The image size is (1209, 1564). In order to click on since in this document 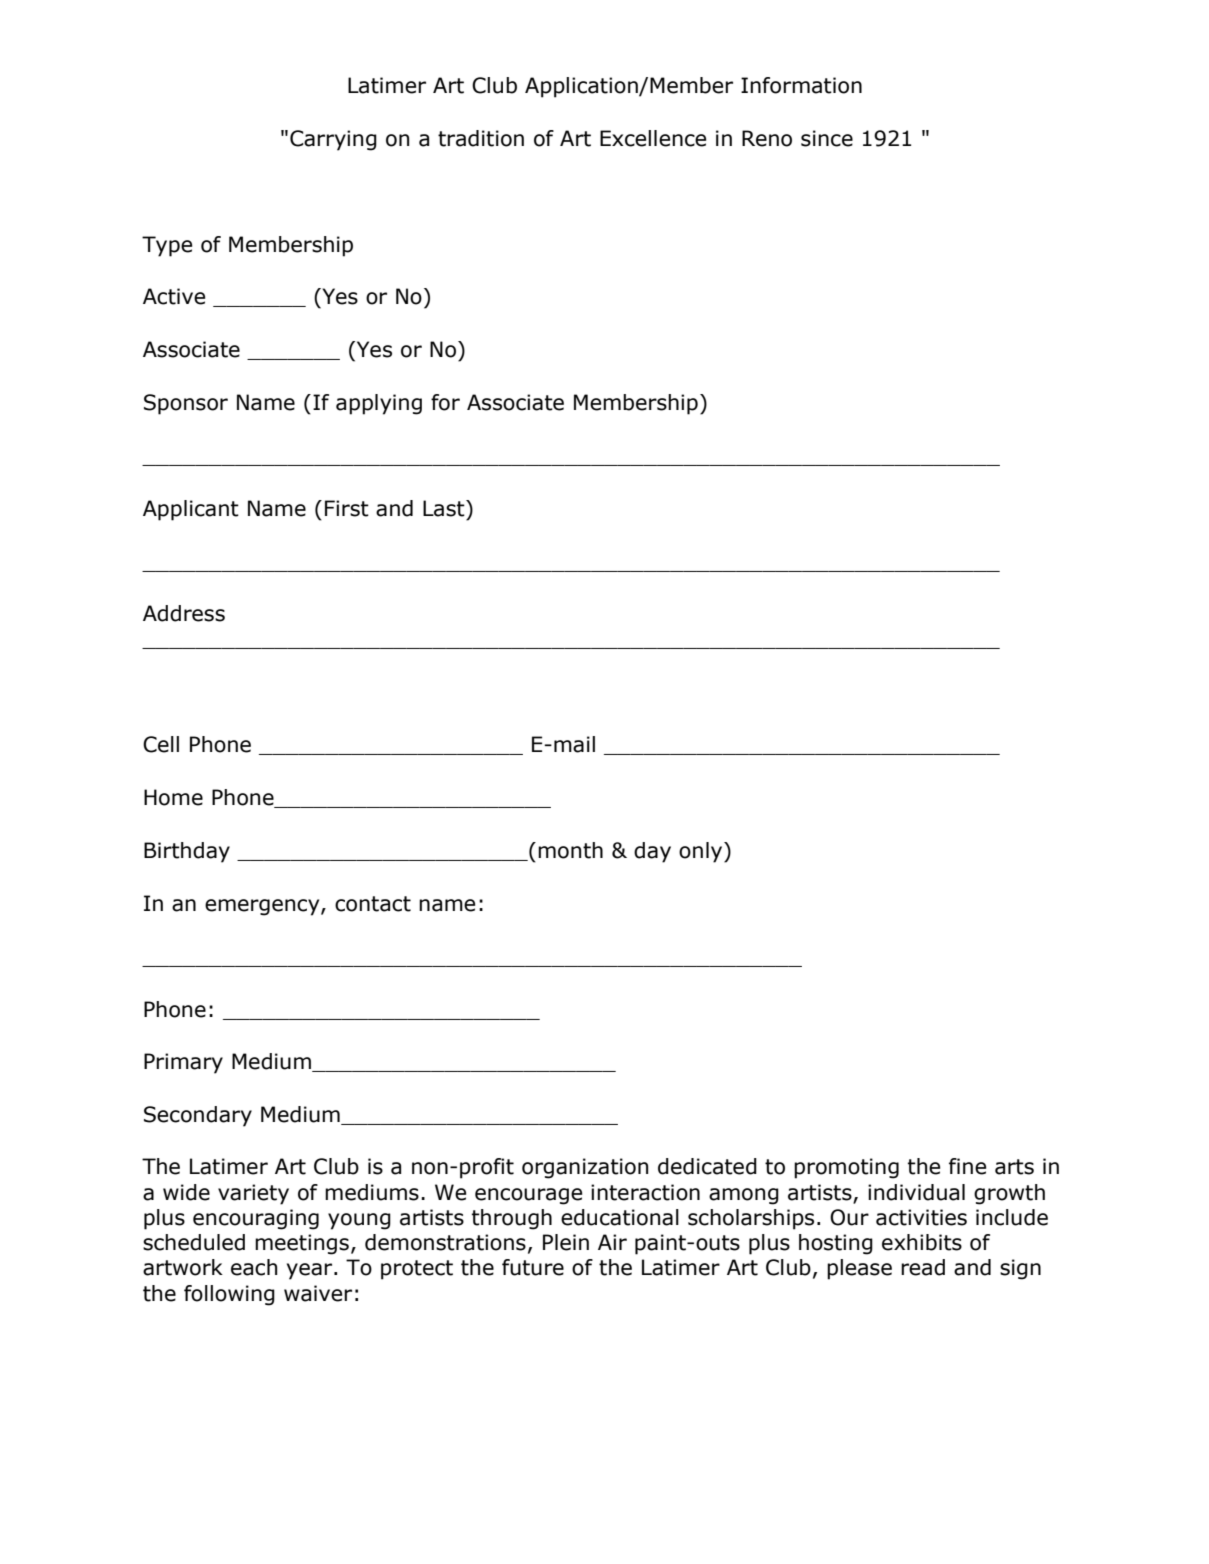, I will do `click(827, 138)`.
